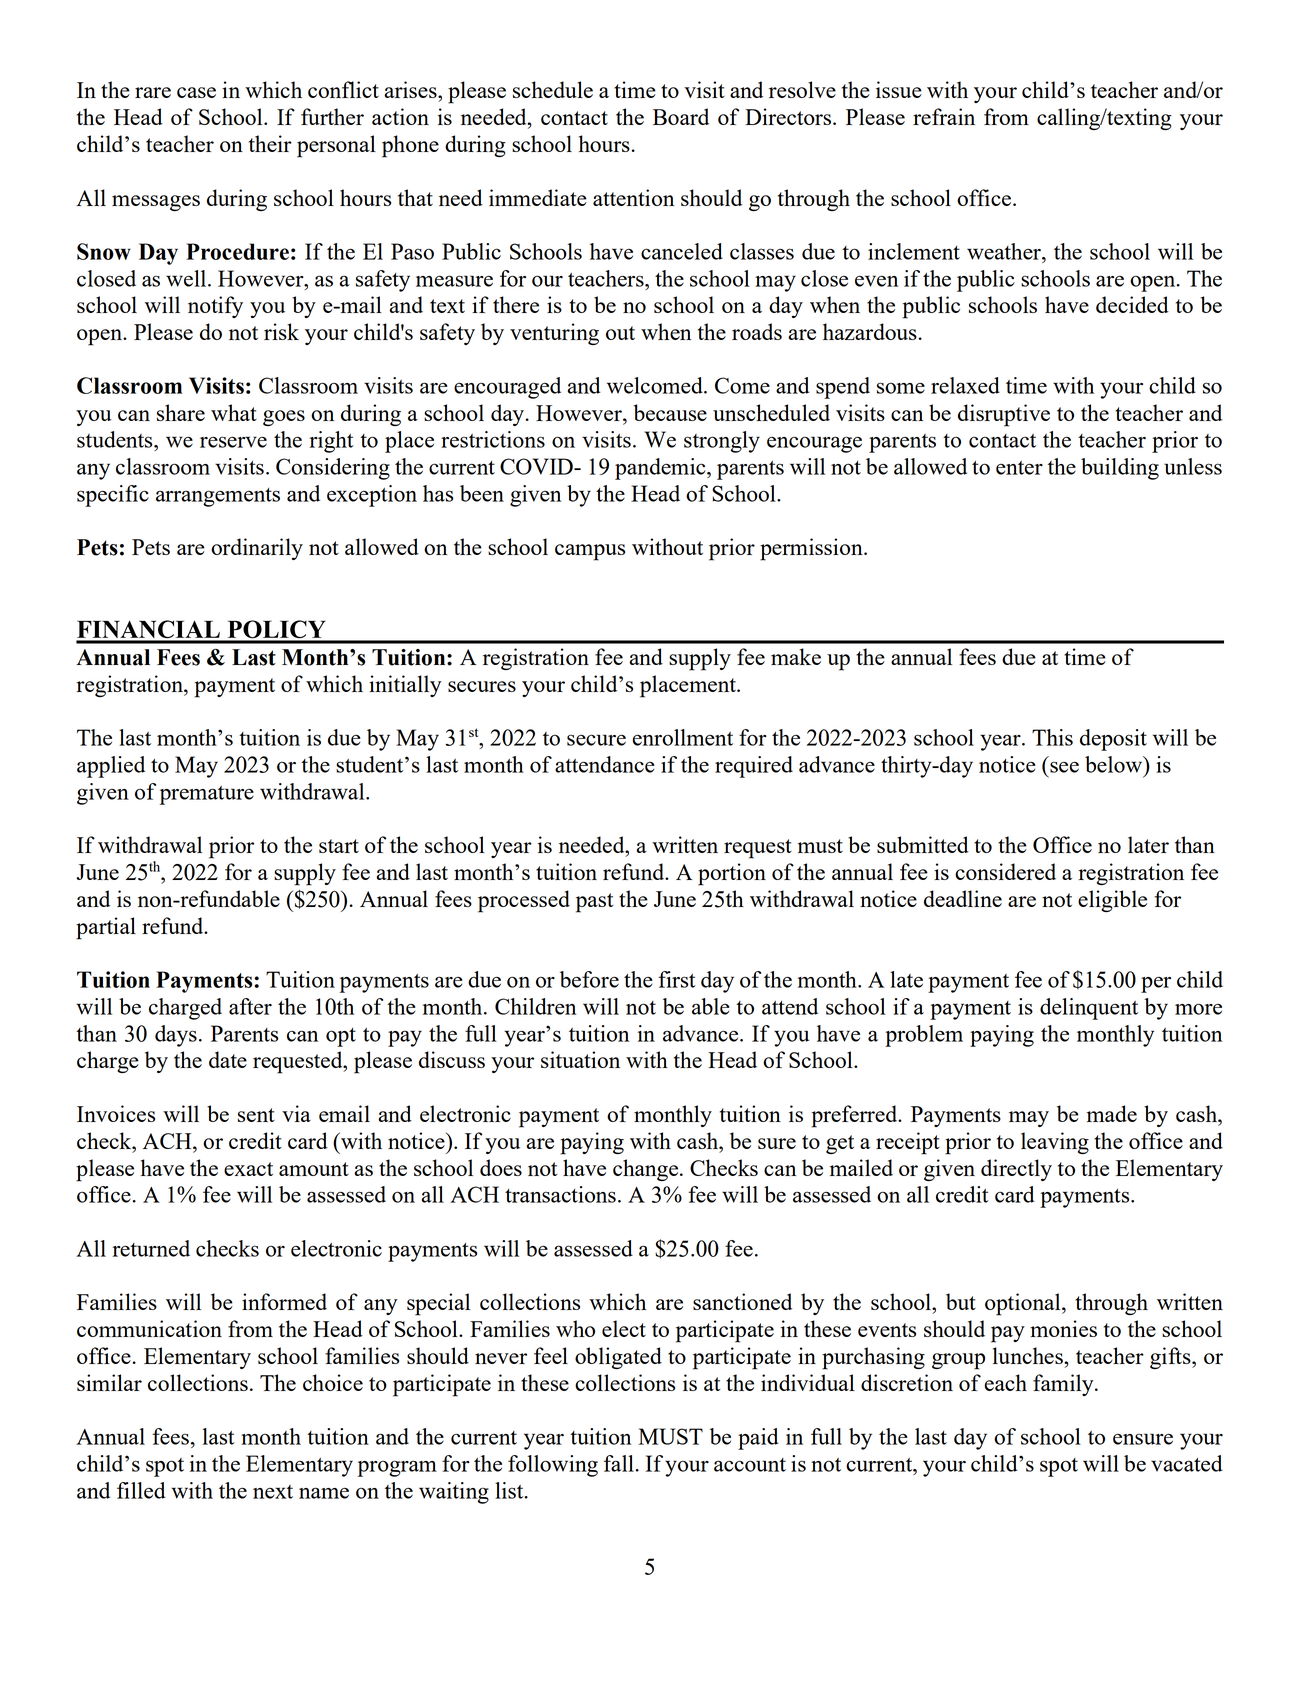  I want to click on delinquent, so click(1089, 1009).
